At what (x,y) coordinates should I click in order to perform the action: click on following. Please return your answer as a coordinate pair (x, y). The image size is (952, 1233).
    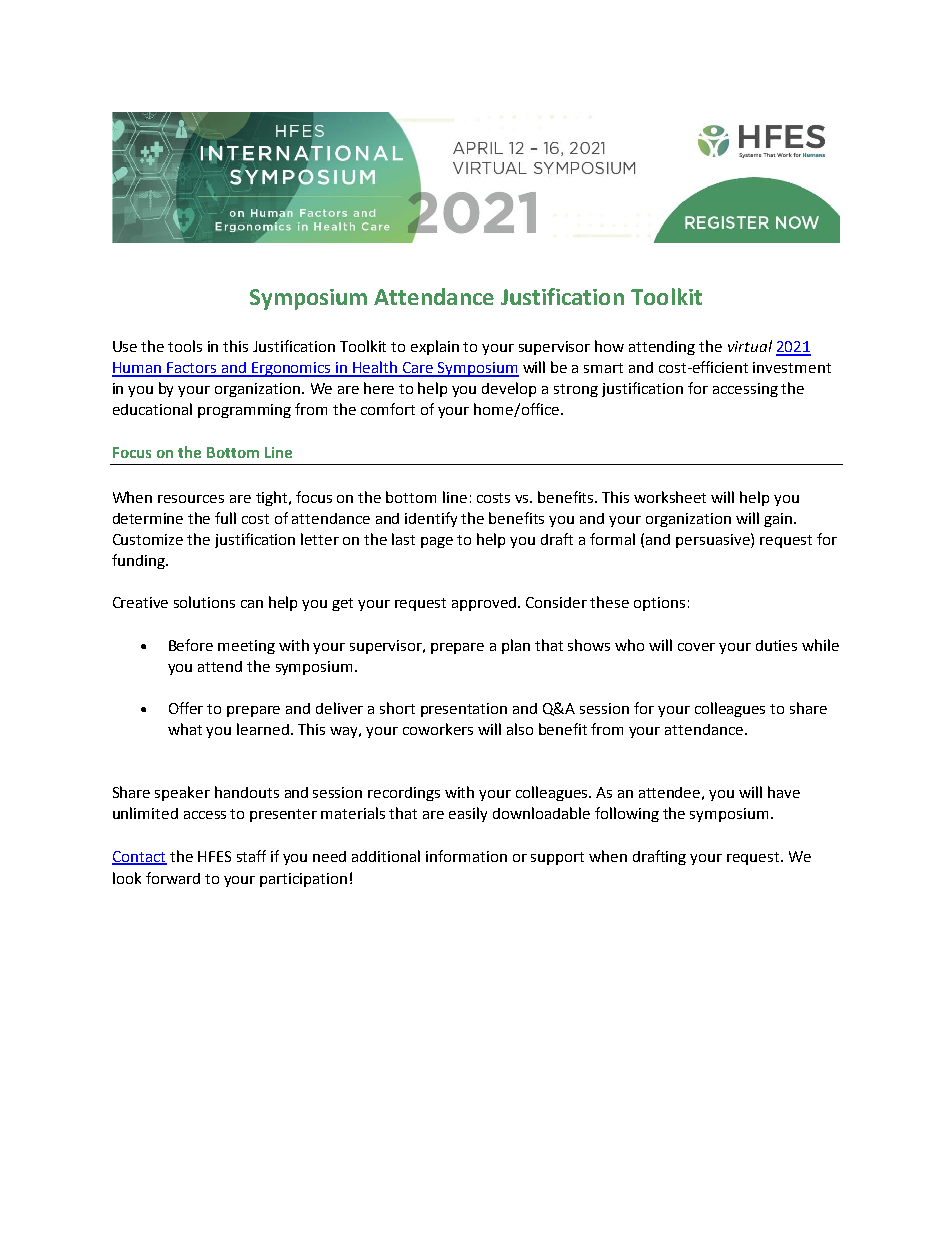
    Looking at the image, I should click on (627, 814).
